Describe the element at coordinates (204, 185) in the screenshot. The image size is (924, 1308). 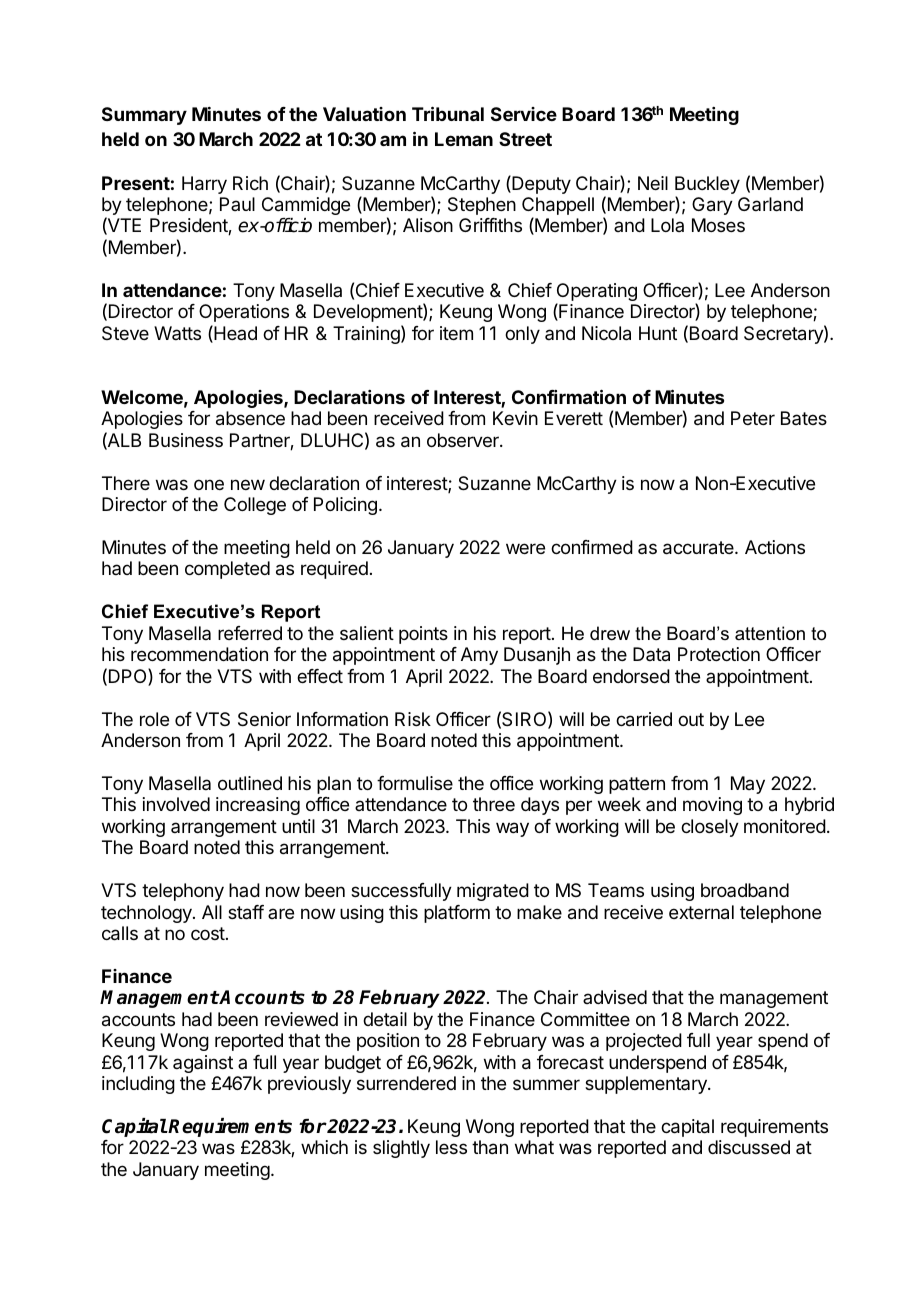
I see `Harry` at that location.
